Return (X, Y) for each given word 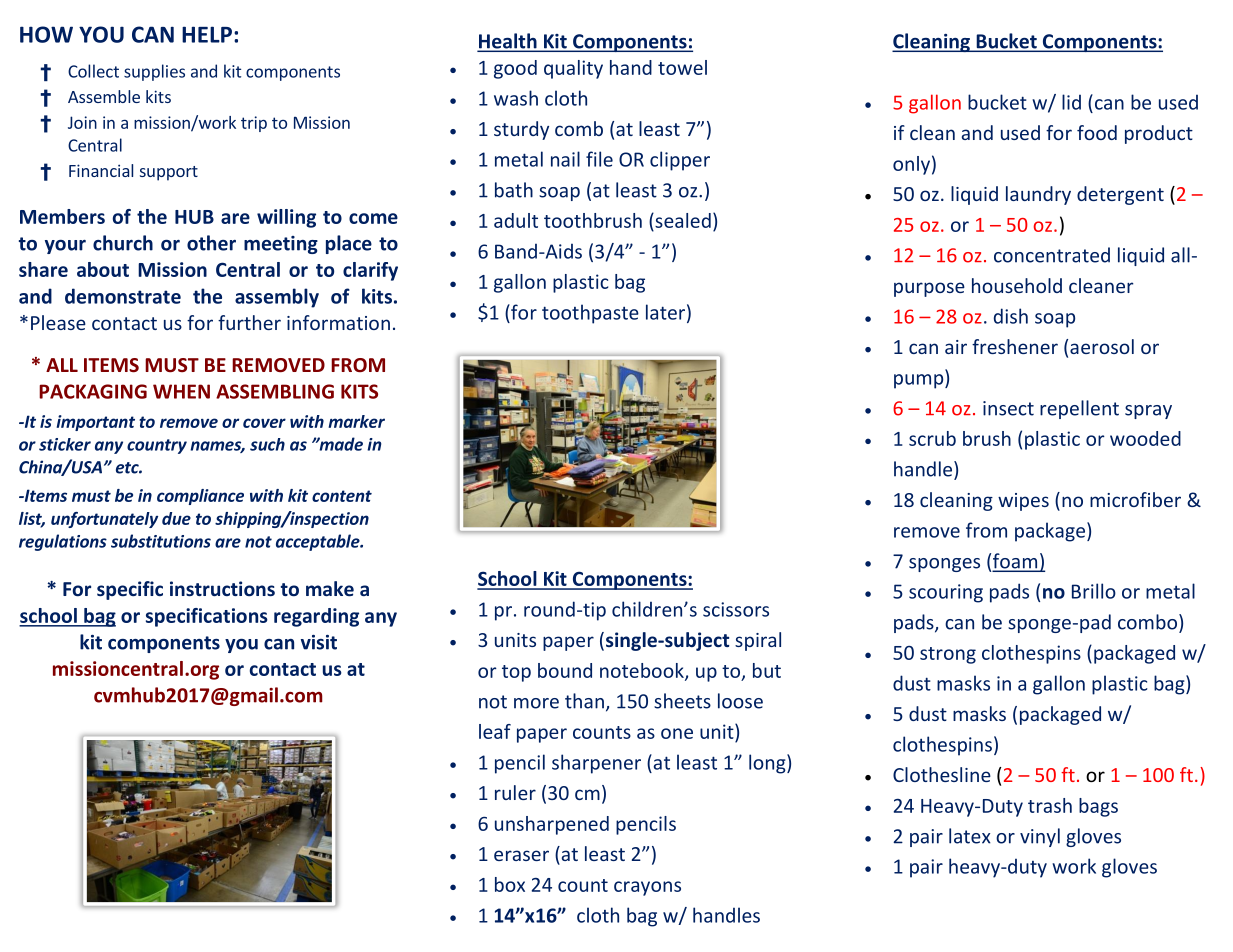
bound (565, 670)
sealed (682, 220)
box (510, 884)
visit (319, 642)
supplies (154, 72)
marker (356, 421)
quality (573, 69)
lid (1071, 102)
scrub (932, 438)
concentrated (1052, 255)
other (211, 243)
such (267, 444)
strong (948, 655)
